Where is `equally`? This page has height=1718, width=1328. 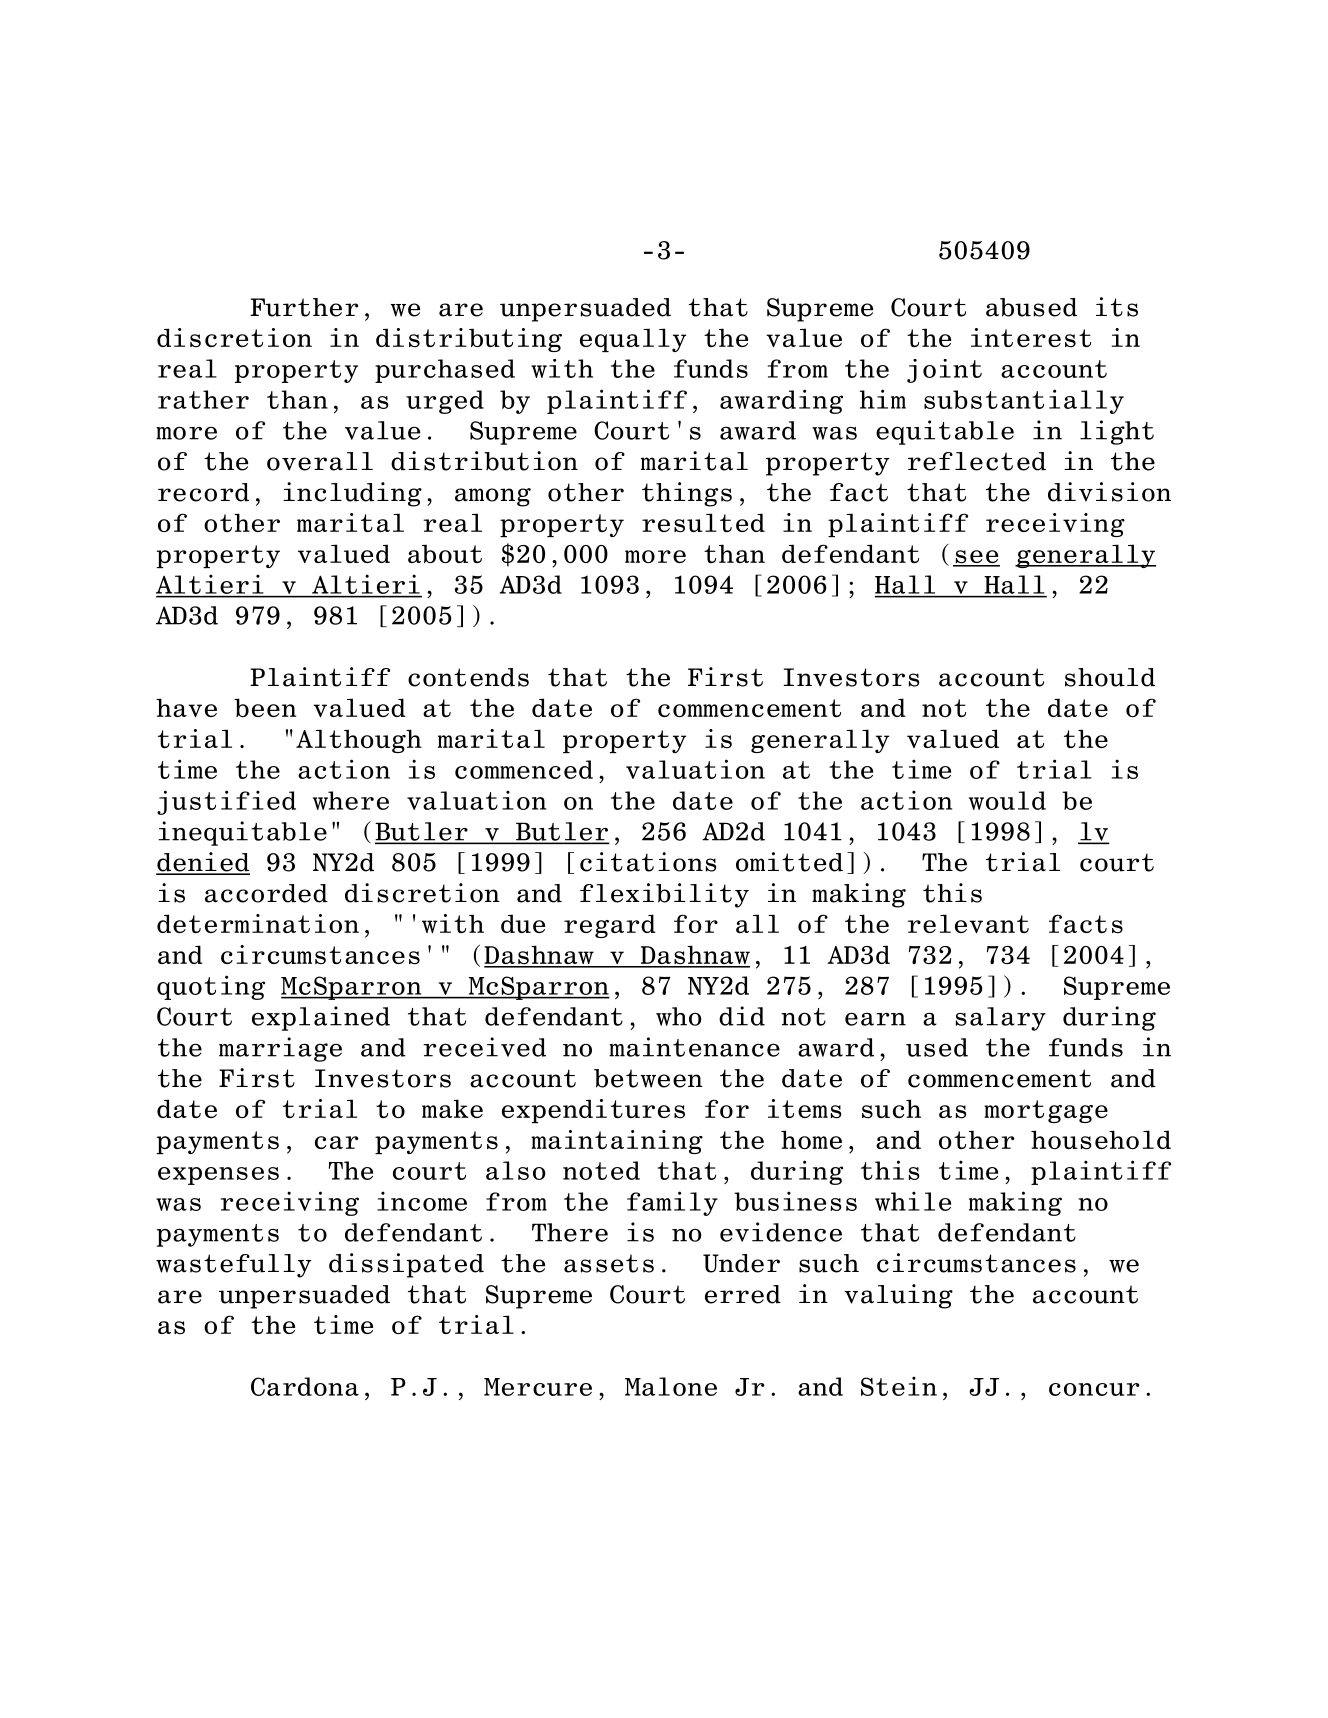
equally is located at coordinates (633, 340).
